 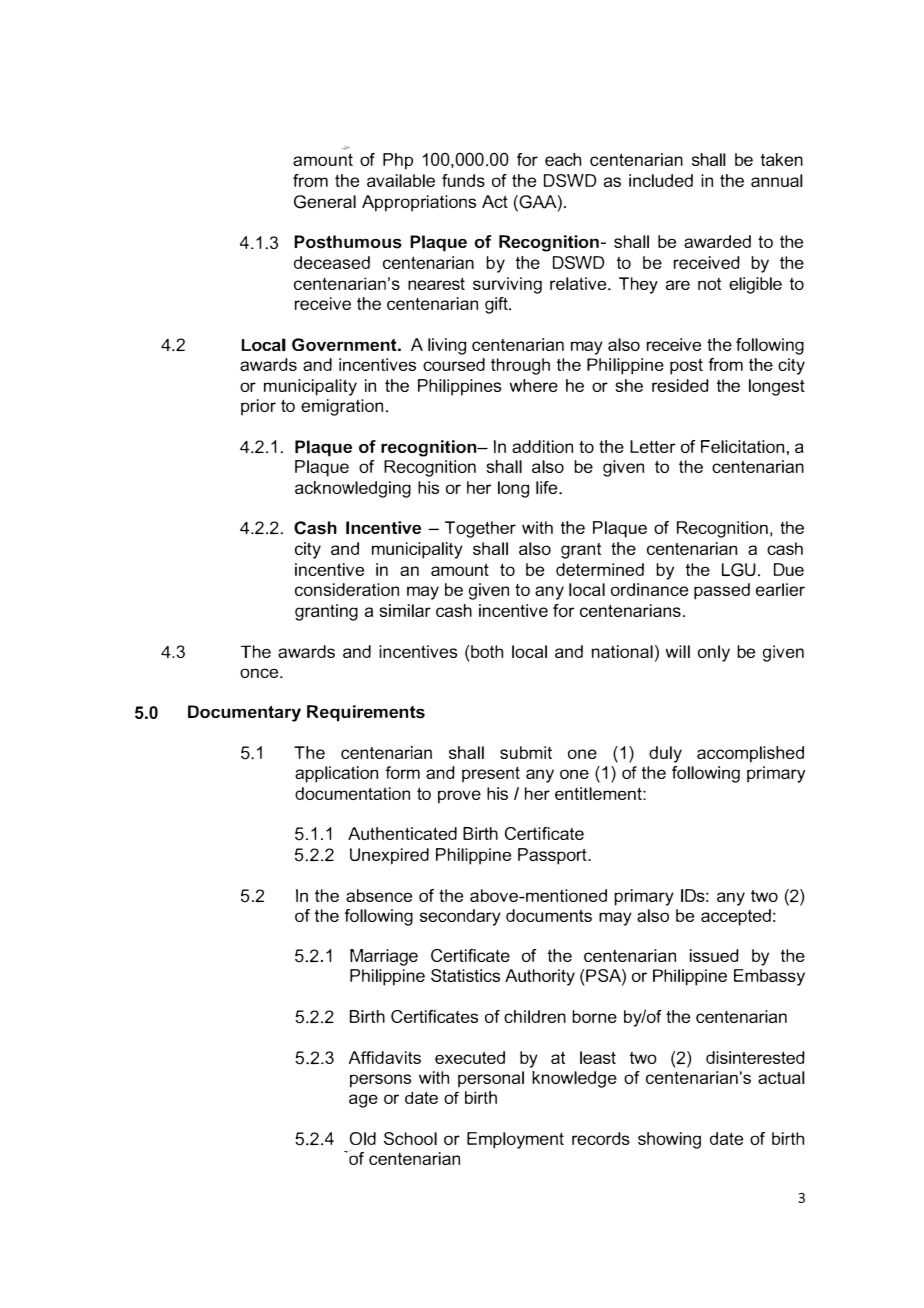 I want to click on annual, so click(x=777, y=180).
